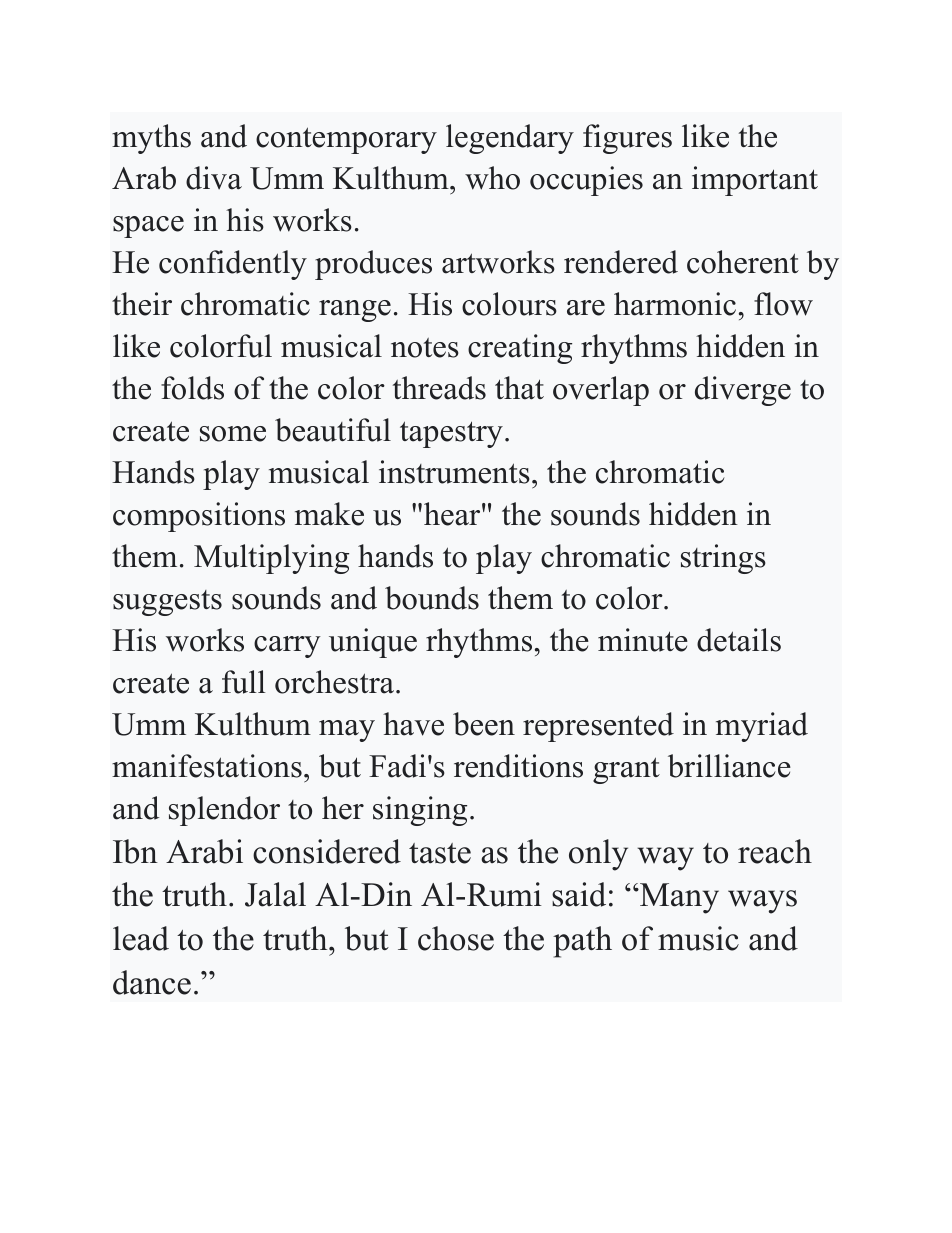 The image size is (952, 1233). Describe the element at coordinates (214, 178) in the screenshot. I see `diva` at that location.
